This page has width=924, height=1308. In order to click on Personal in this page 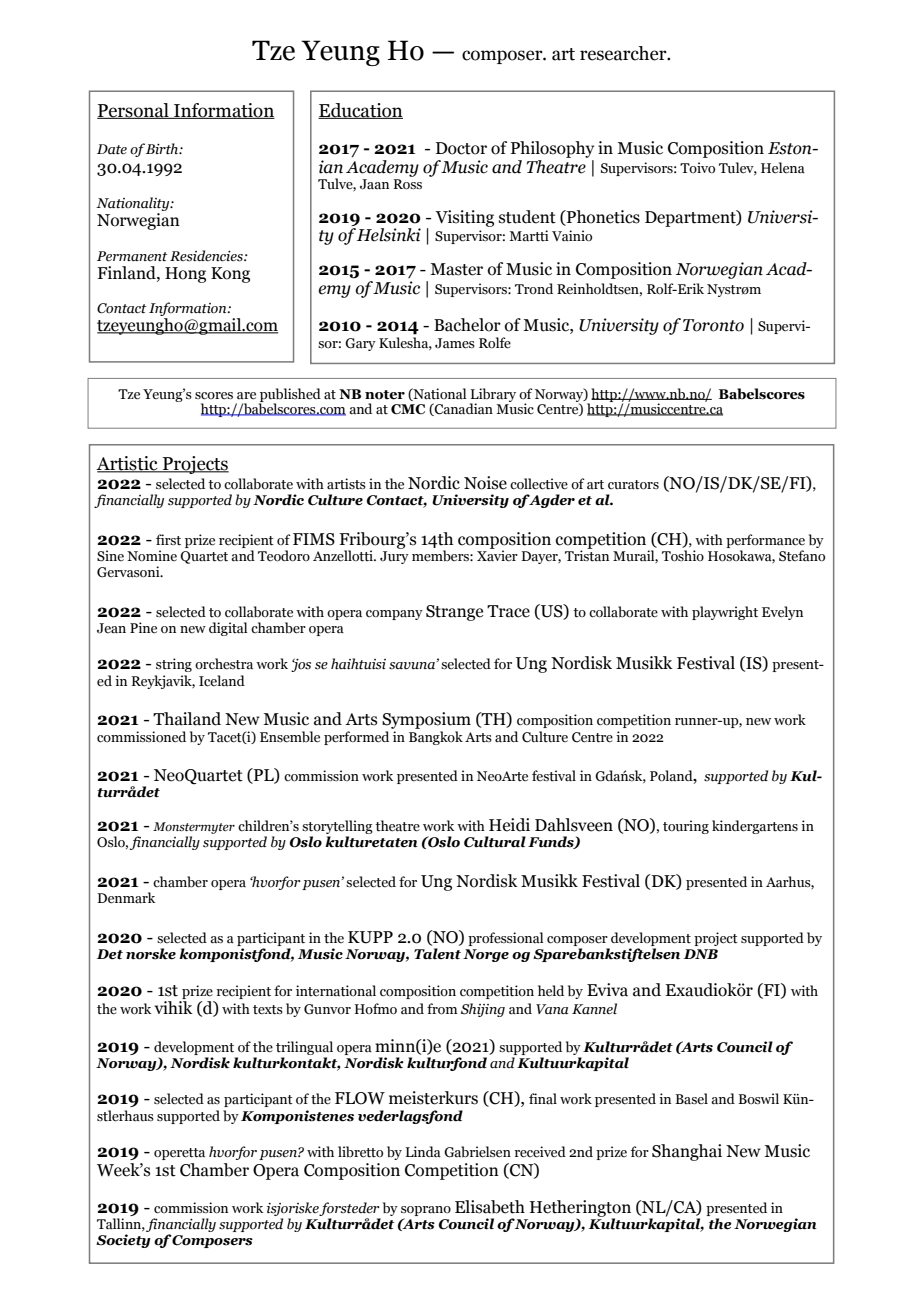, I will do `click(134, 111)`.
